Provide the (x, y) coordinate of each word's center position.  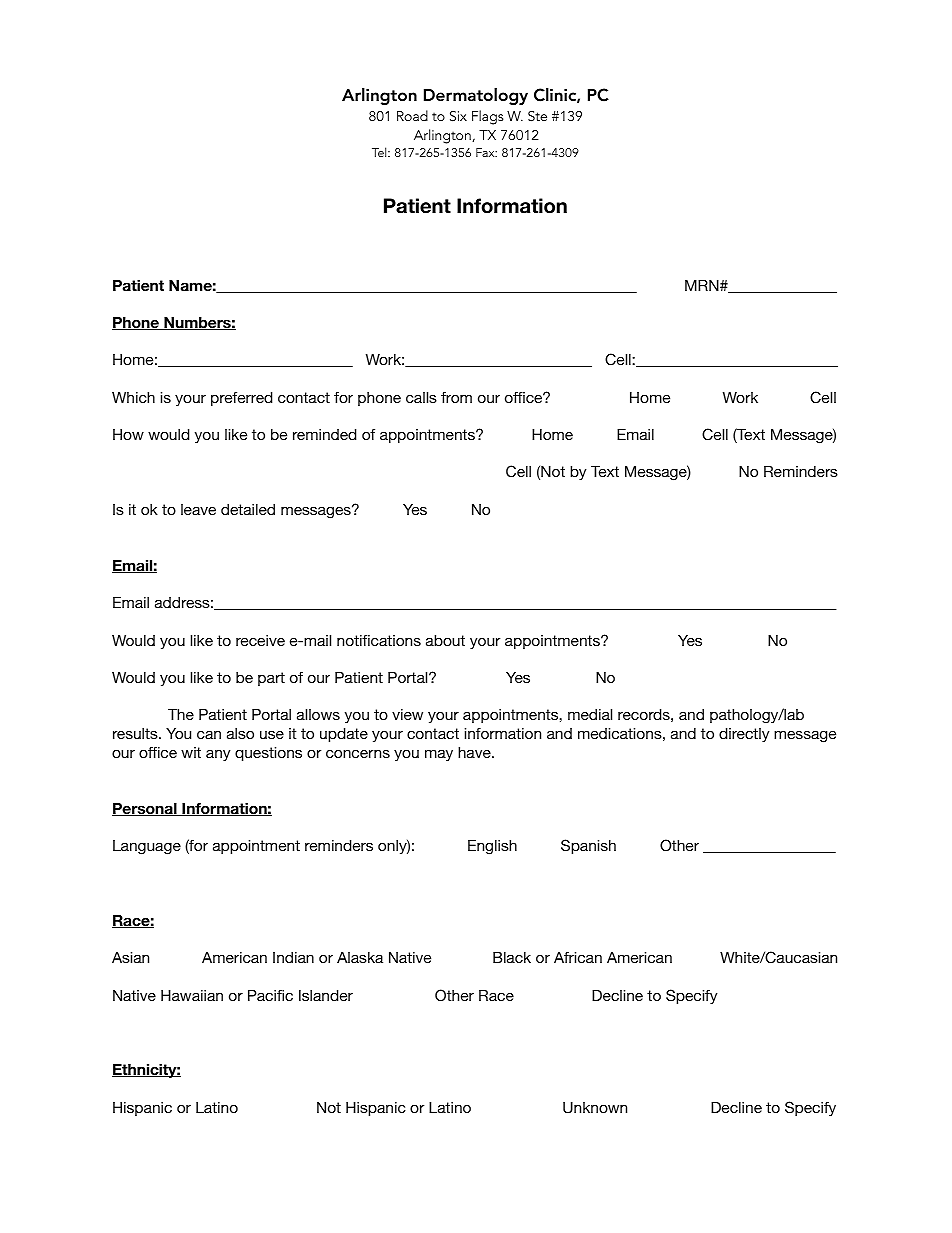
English (492, 847)
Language (147, 847)
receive (260, 640)
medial (590, 714)
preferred (241, 398)
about (445, 640)
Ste (537, 116)
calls (421, 397)
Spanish (588, 846)
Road (412, 115)
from (456, 397)
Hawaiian (192, 995)
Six (458, 116)
